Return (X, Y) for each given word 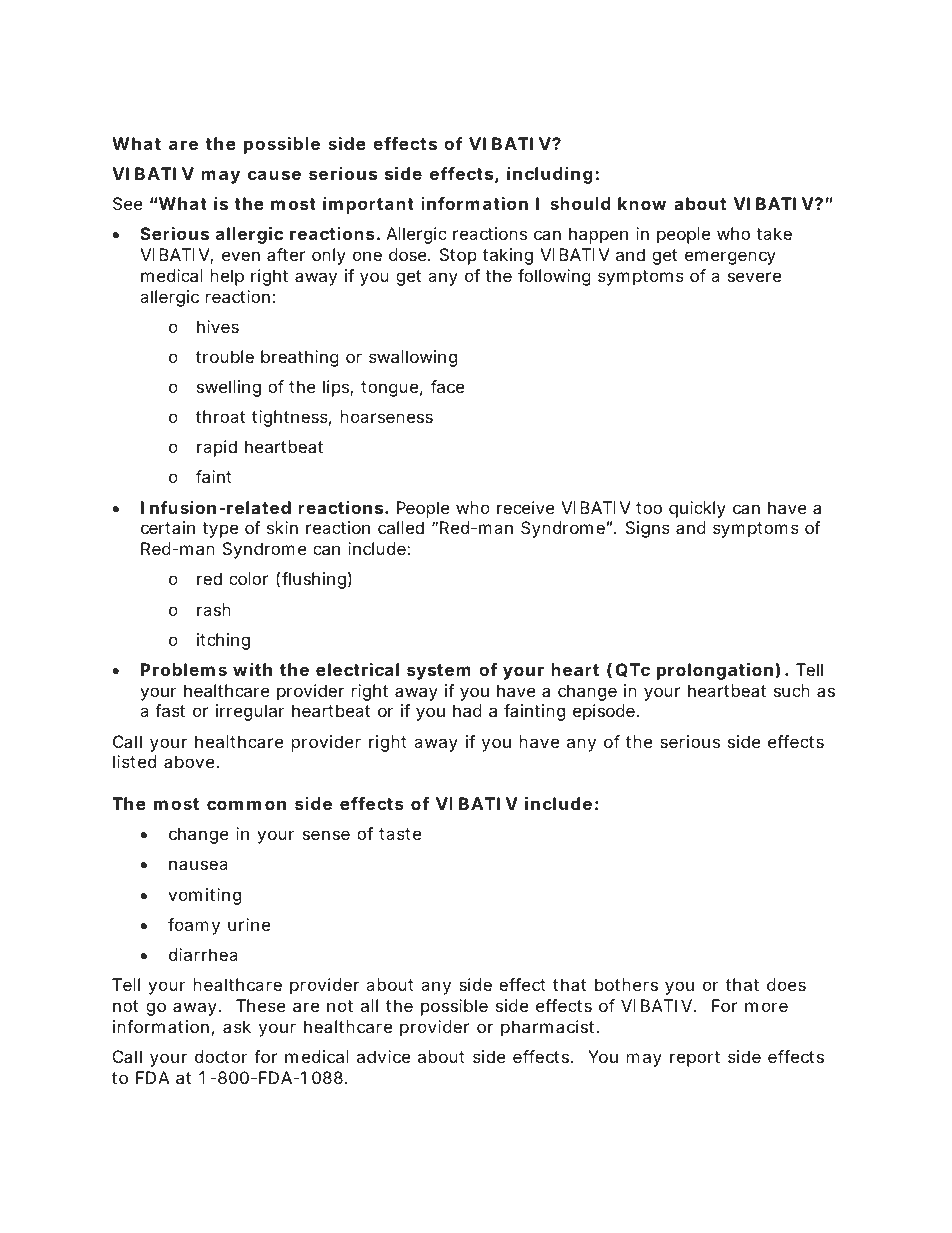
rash (214, 609)
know (642, 203)
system (439, 672)
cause (274, 175)
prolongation (715, 671)
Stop (458, 256)
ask (237, 1026)
